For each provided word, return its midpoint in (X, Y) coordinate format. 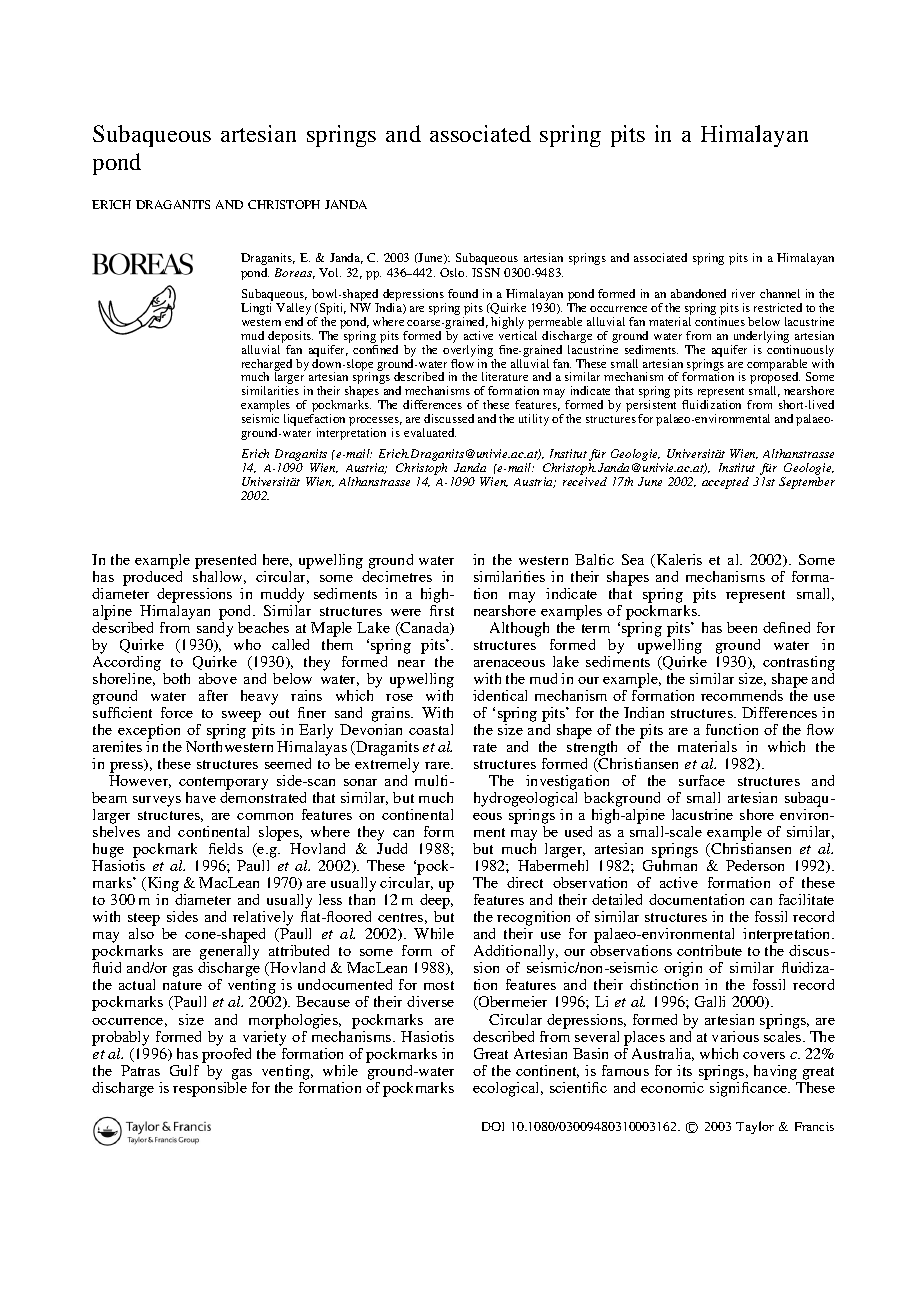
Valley (293, 310)
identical (500, 695)
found (463, 293)
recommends (742, 695)
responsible (210, 1089)
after (213, 695)
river (743, 293)
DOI (493, 1126)
